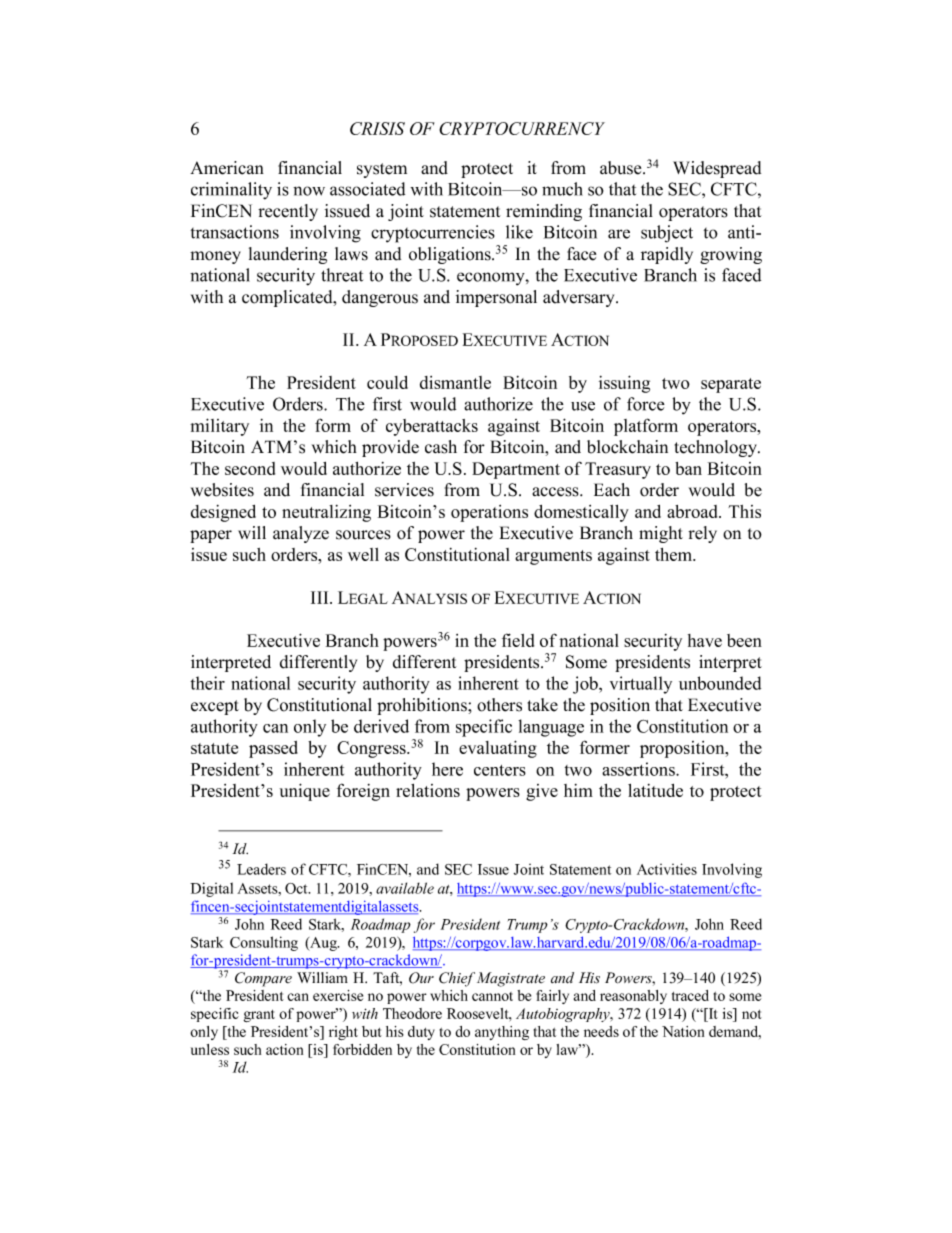  What do you see at coordinates (518, 640) in the image?
I see `field` at bounding box center [518, 640].
